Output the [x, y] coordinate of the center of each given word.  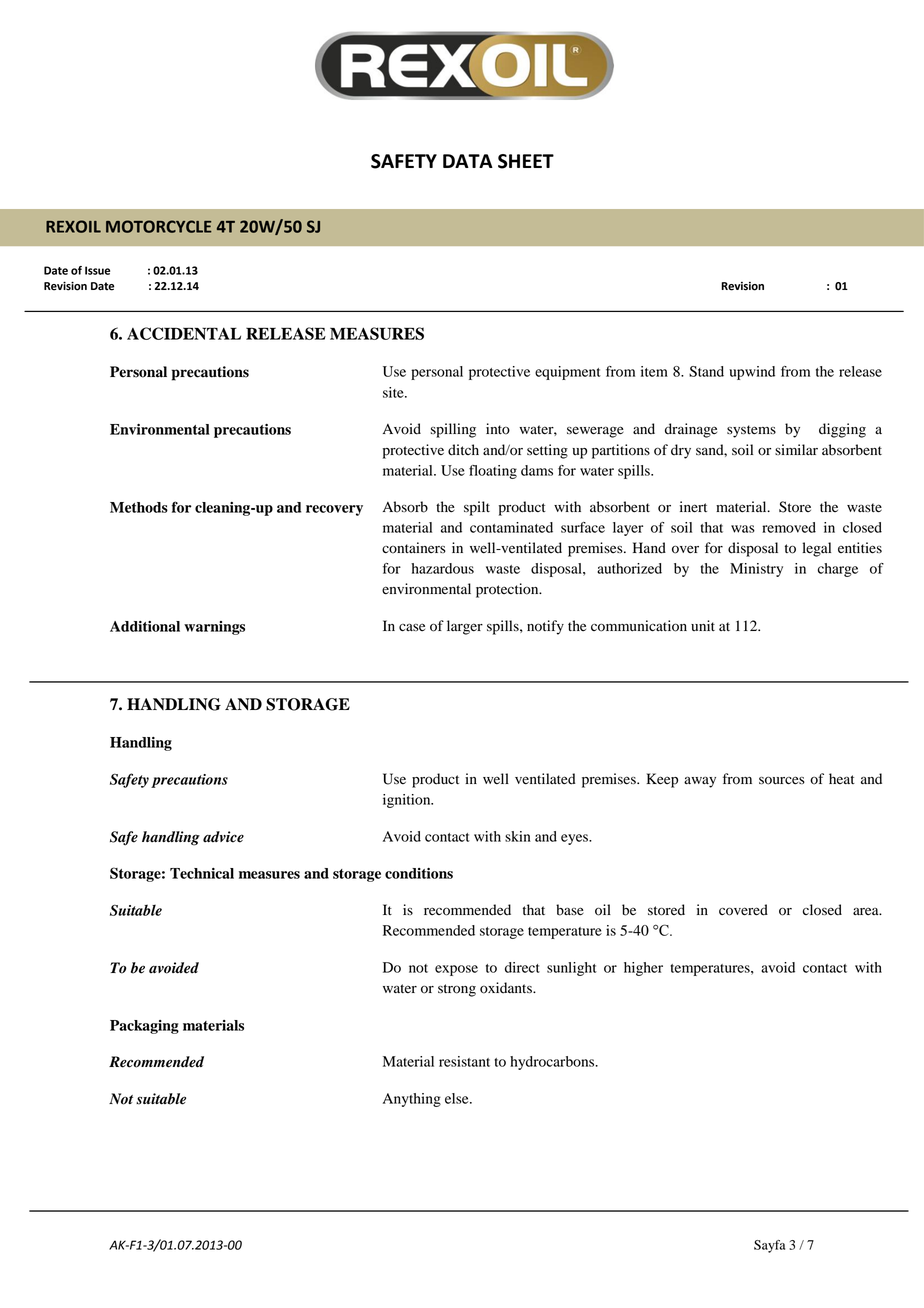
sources [782, 780]
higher [643, 969]
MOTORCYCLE [159, 226]
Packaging [144, 1027]
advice [223, 837]
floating [493, 472]
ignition [408, 801]
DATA [468, 161]
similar [796, 449]
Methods [139, 507]
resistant [464, 1061]
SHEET [526, 161]
